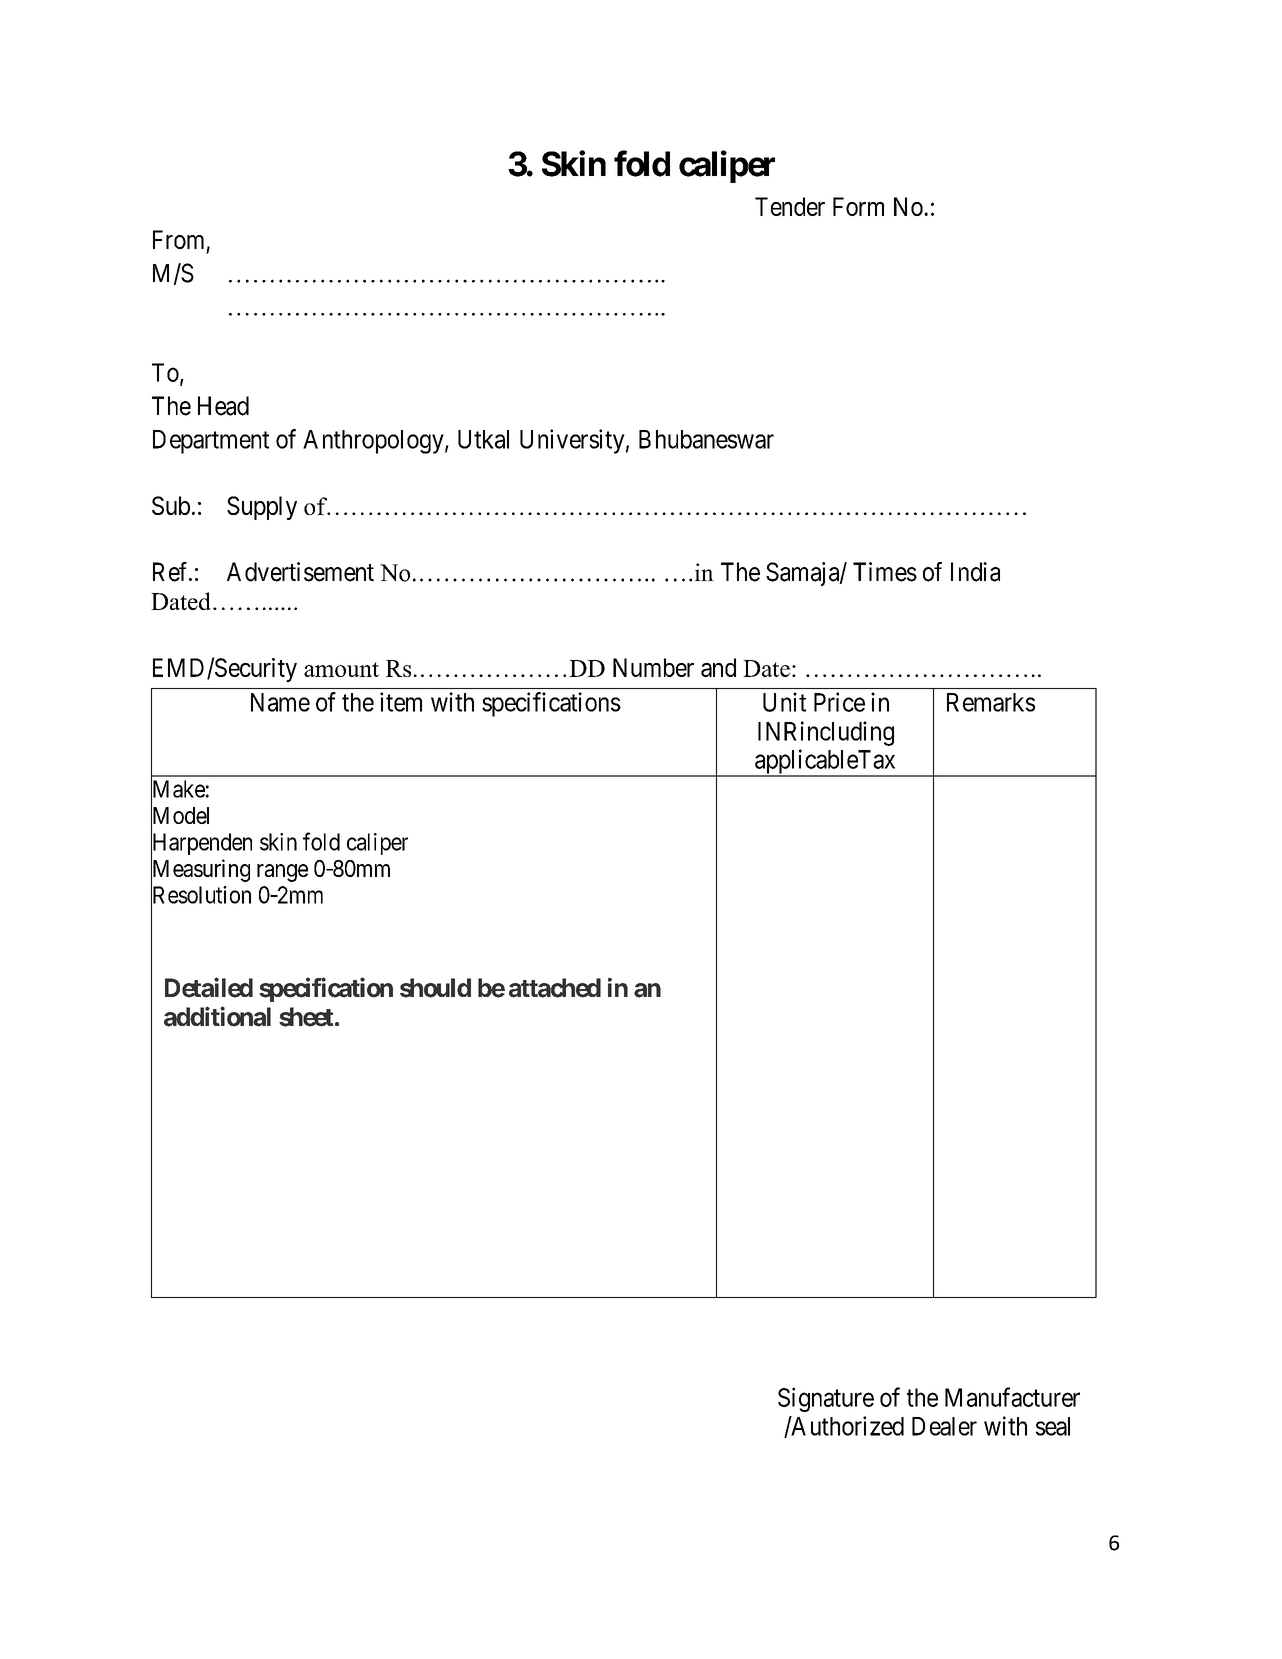 This screenshot has height=1659, width=1282. What do you see at coordinates (790, 206) in the screenshot?
I see `Tender` at bounding box center [790, 206].
